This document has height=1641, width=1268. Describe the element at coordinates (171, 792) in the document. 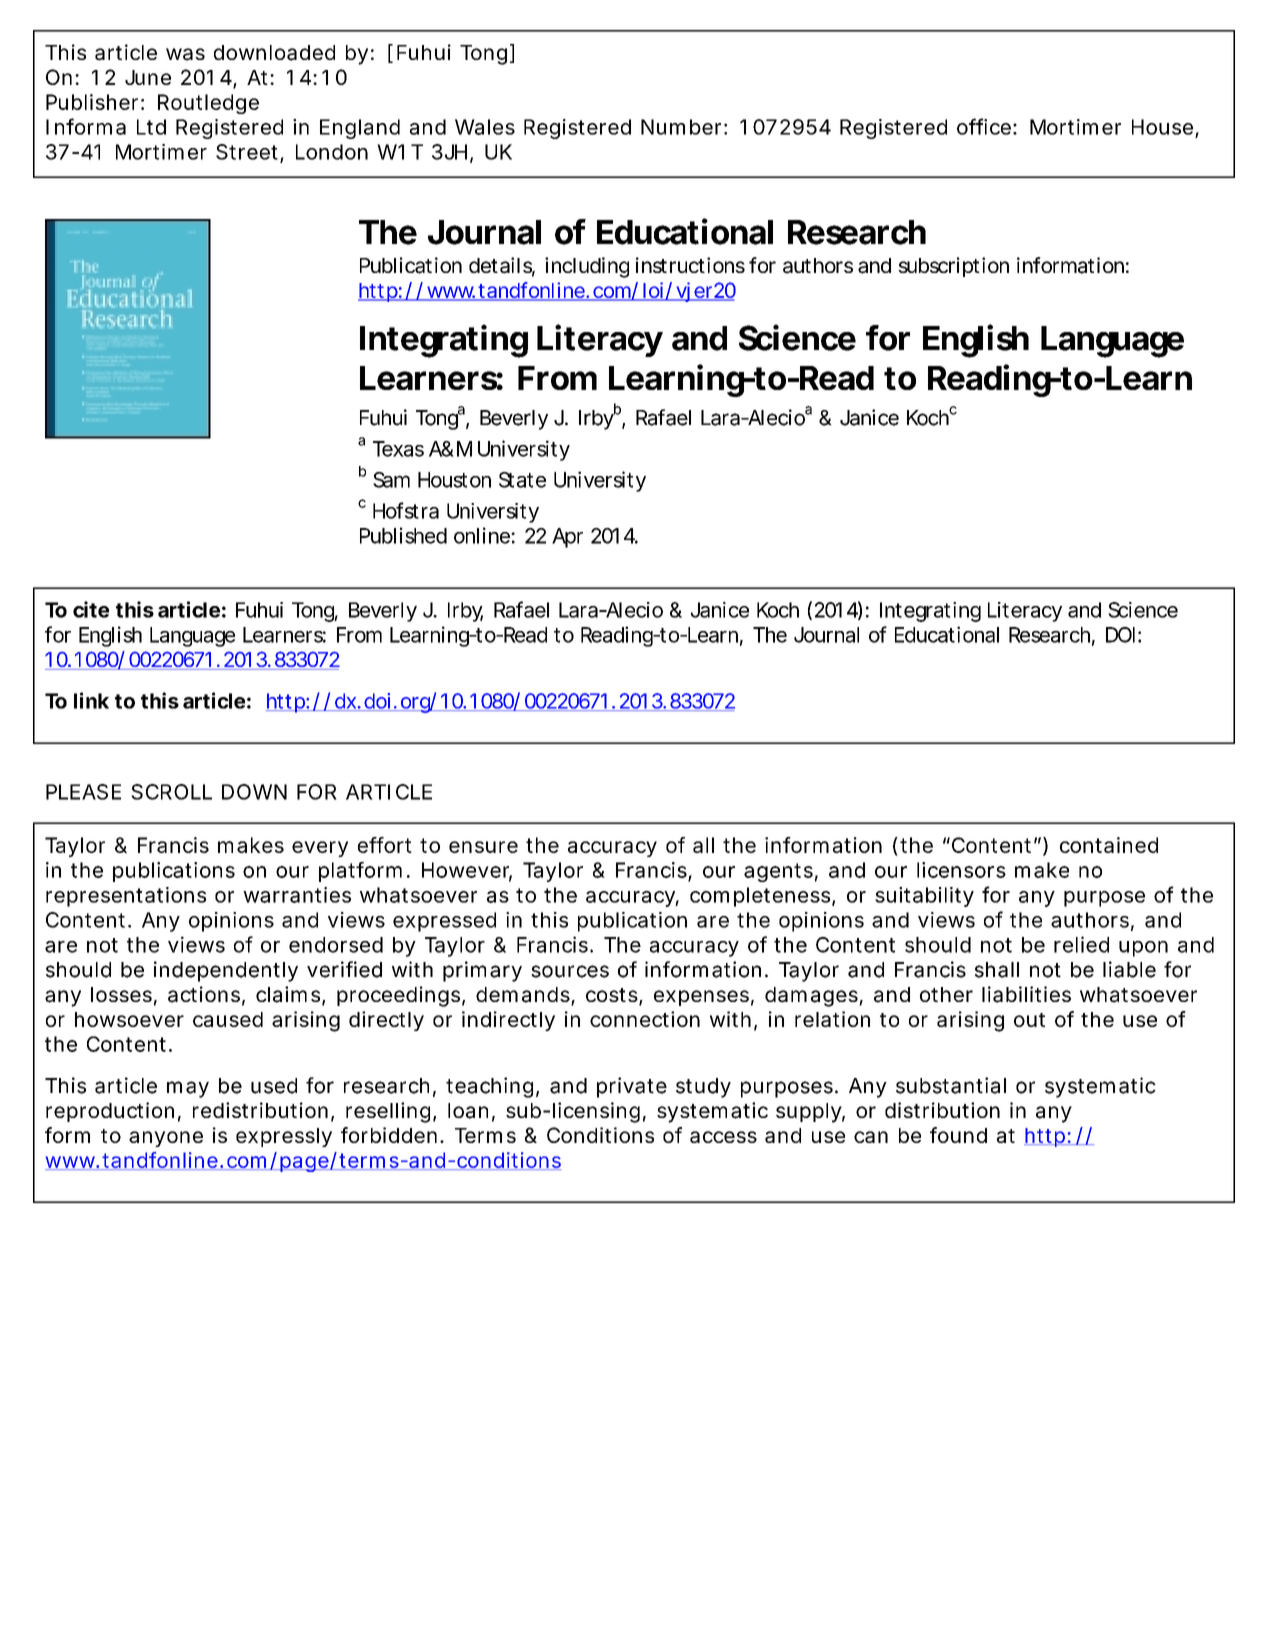

I see `SCROLL` at that location.
